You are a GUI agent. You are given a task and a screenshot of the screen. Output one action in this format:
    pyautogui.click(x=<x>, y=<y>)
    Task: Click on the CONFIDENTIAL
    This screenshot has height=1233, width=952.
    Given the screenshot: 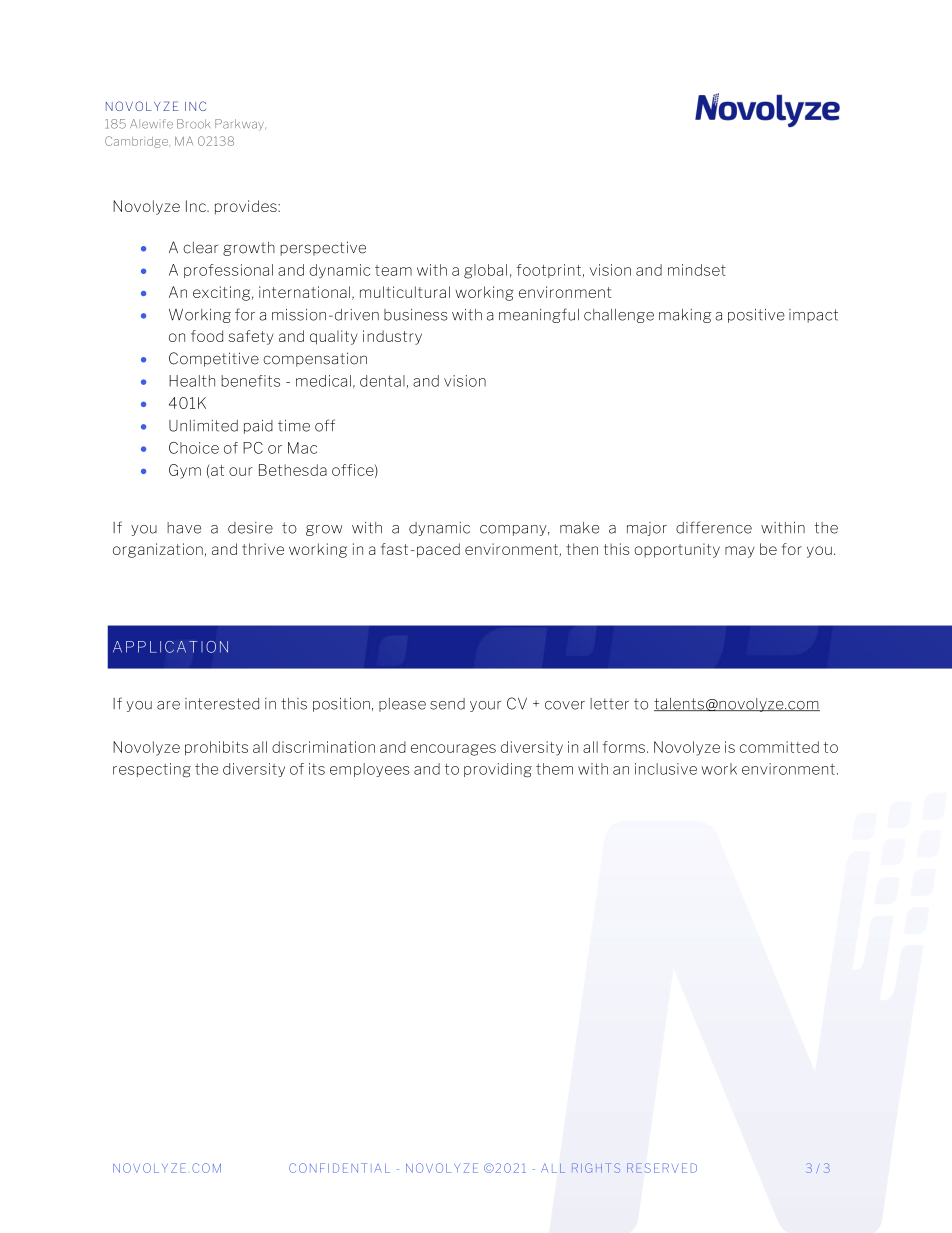 What is the action you would take?
    pyautogui.click(x=339, y=1168)
